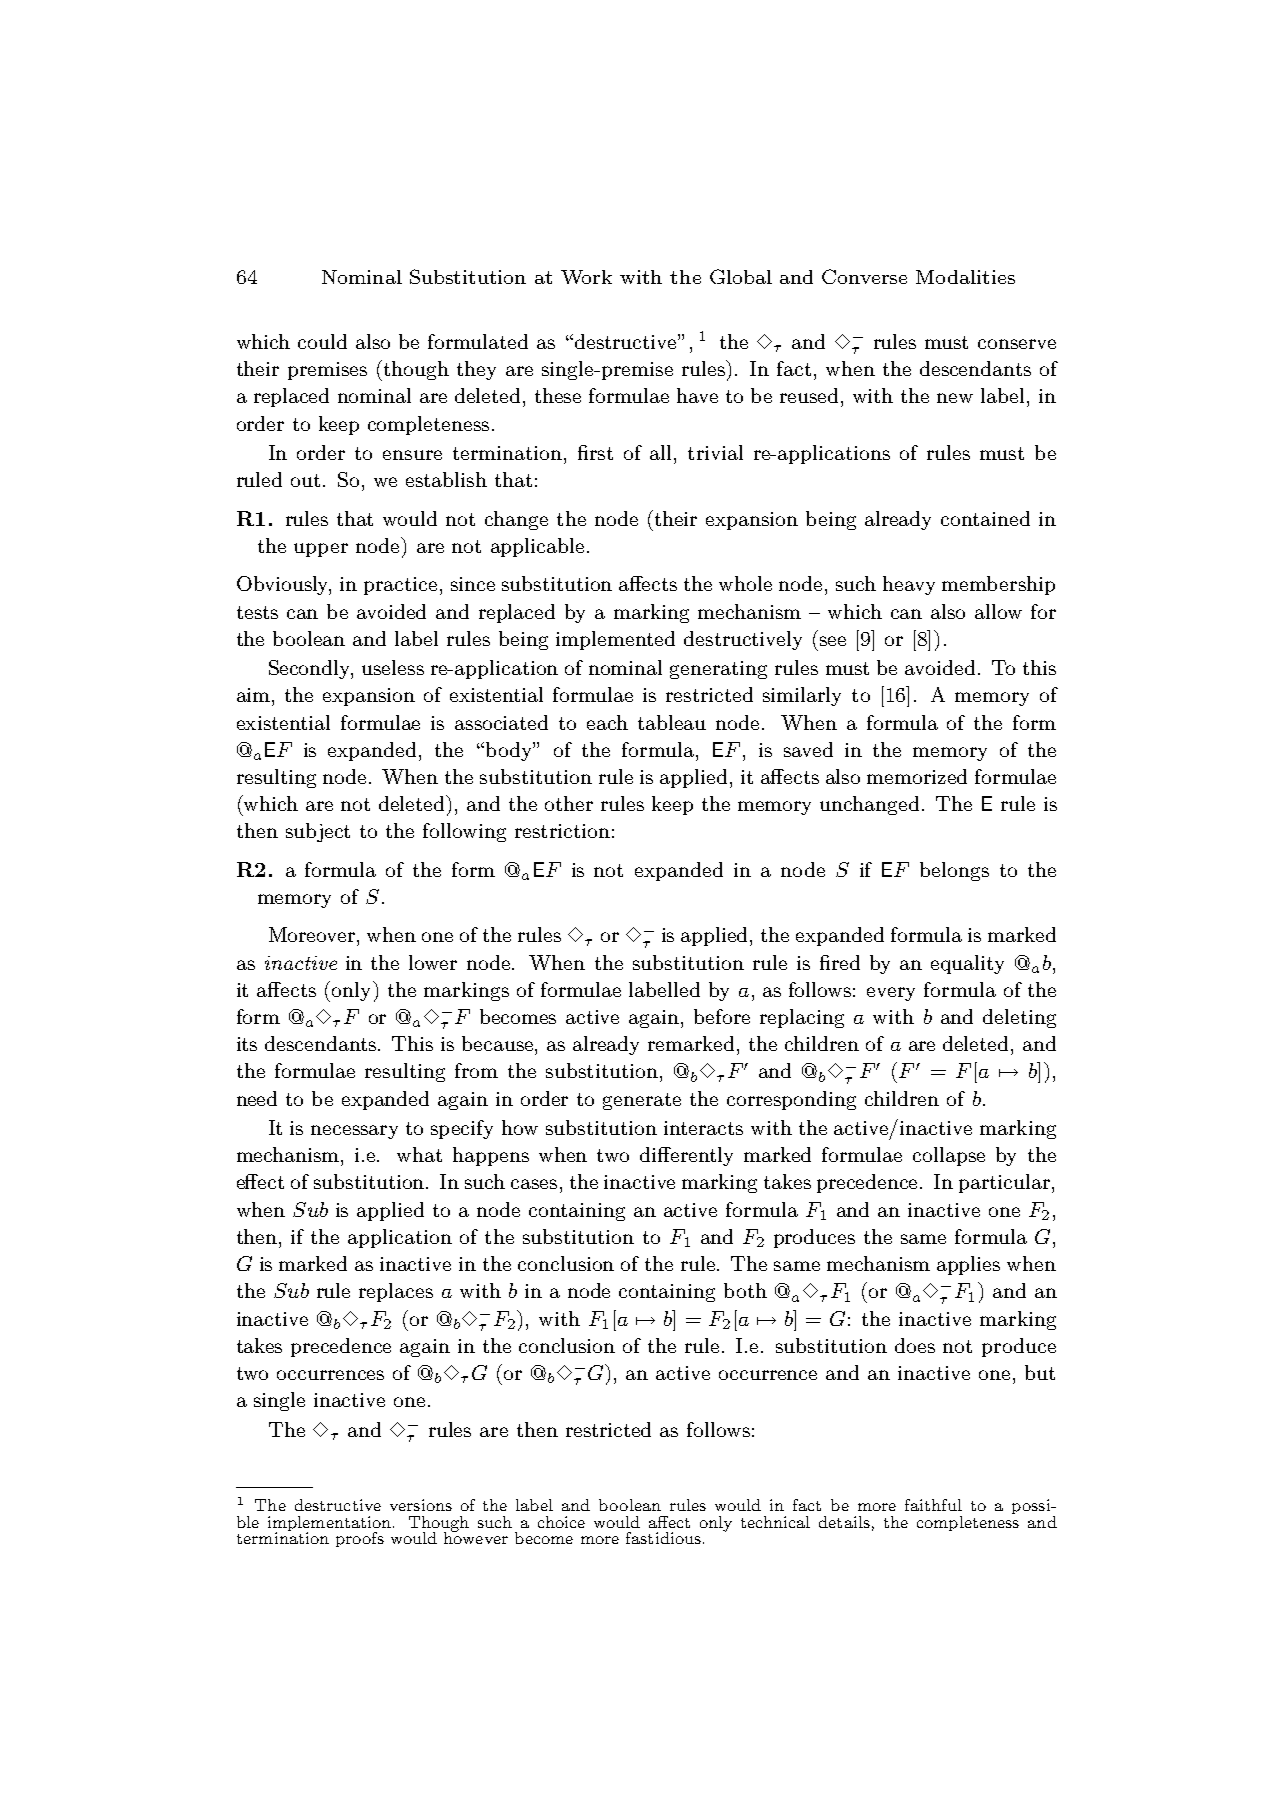 The width and height of the document is (1287, 1820). Describe the element at coordinates (965, 277) in the document. I see `Modalities` at that location.
